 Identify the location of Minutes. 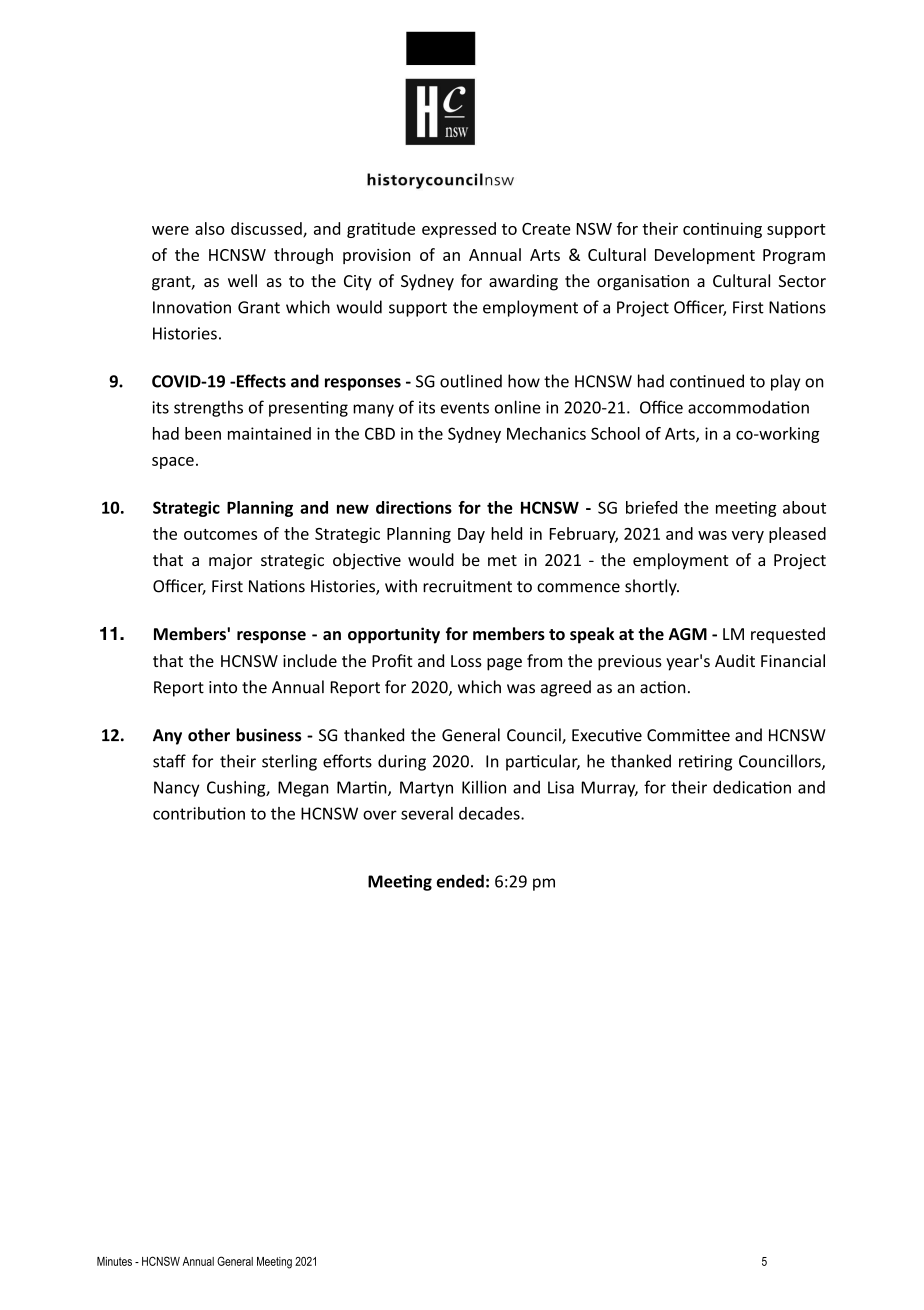
(114, 1261).
